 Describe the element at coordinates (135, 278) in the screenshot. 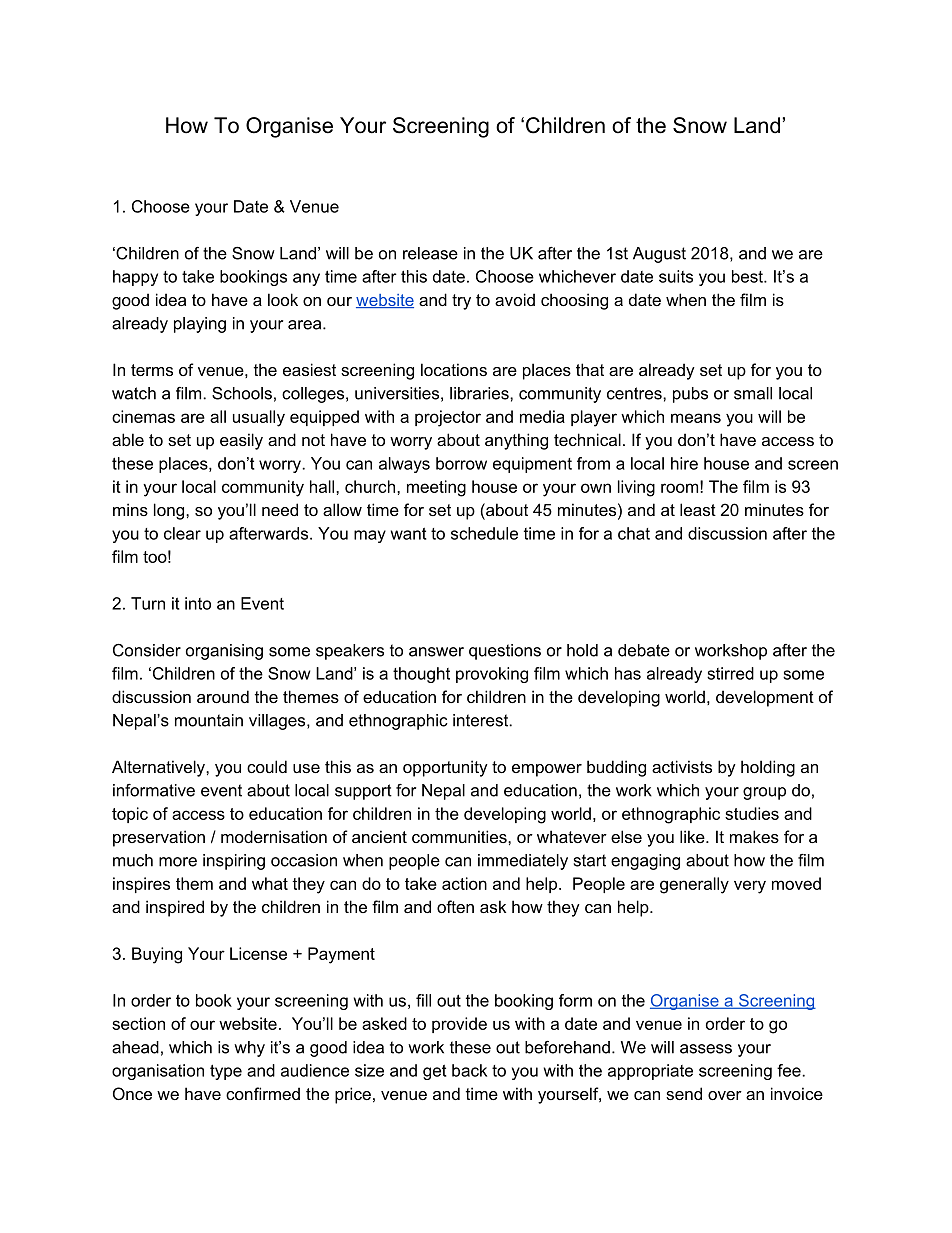

I see `happy` at that location.
